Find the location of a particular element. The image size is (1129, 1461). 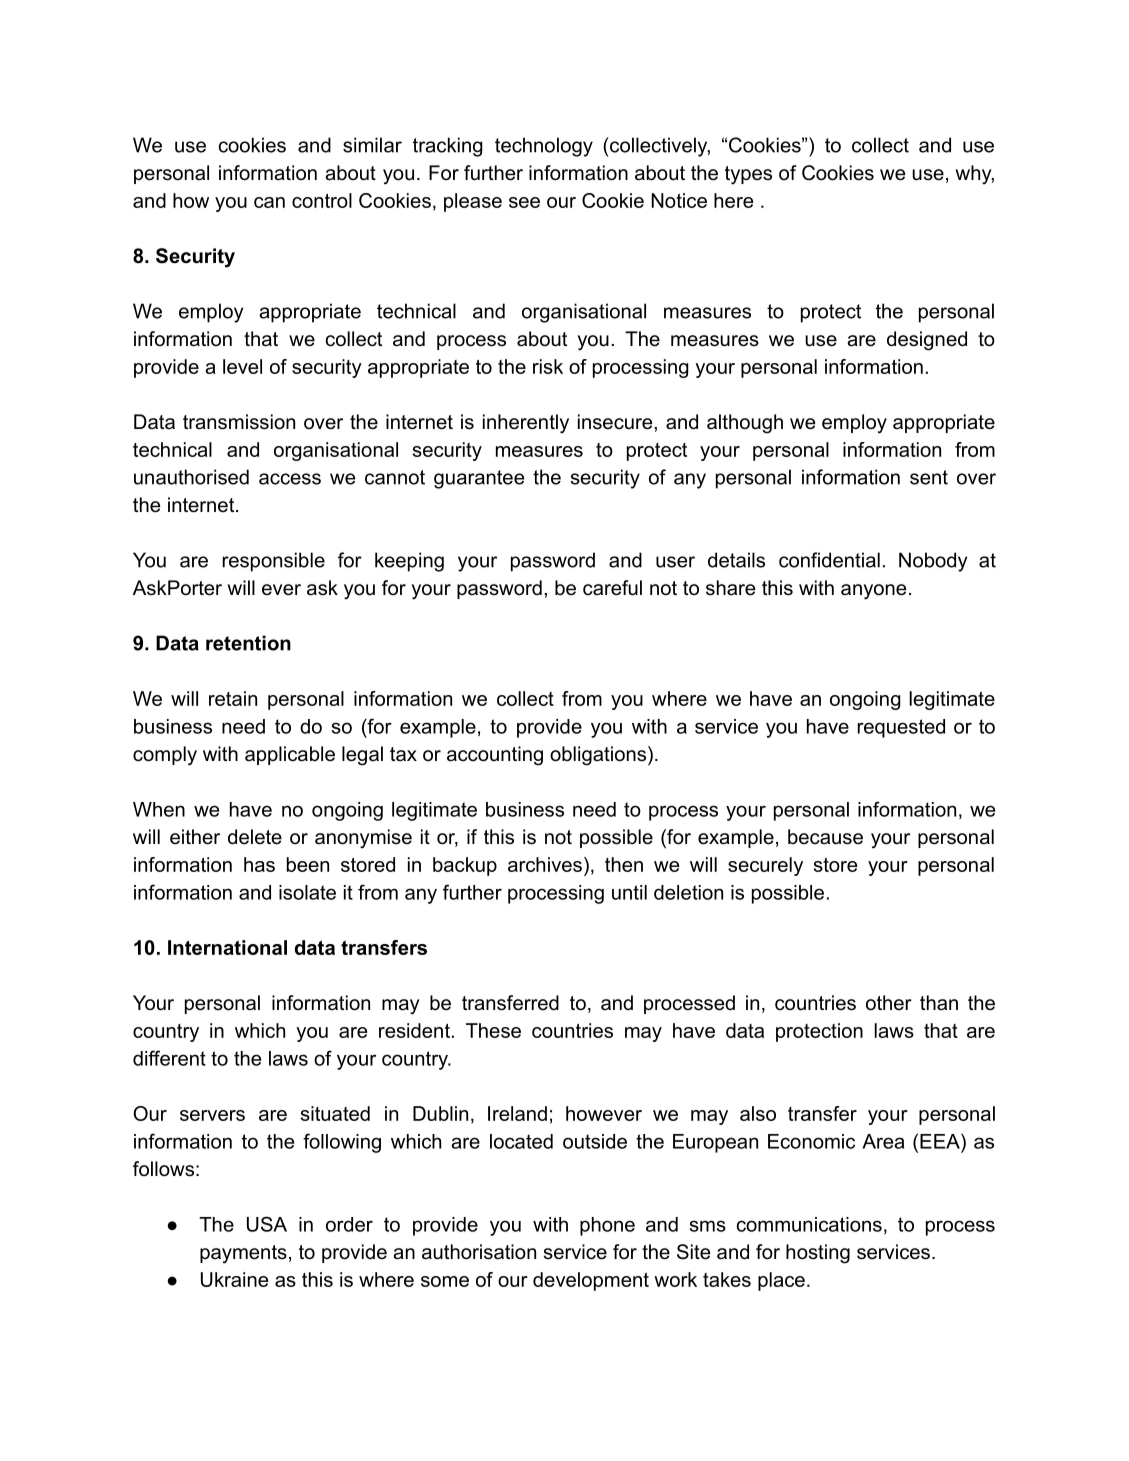

other is located at coordinates (889, 1003).
